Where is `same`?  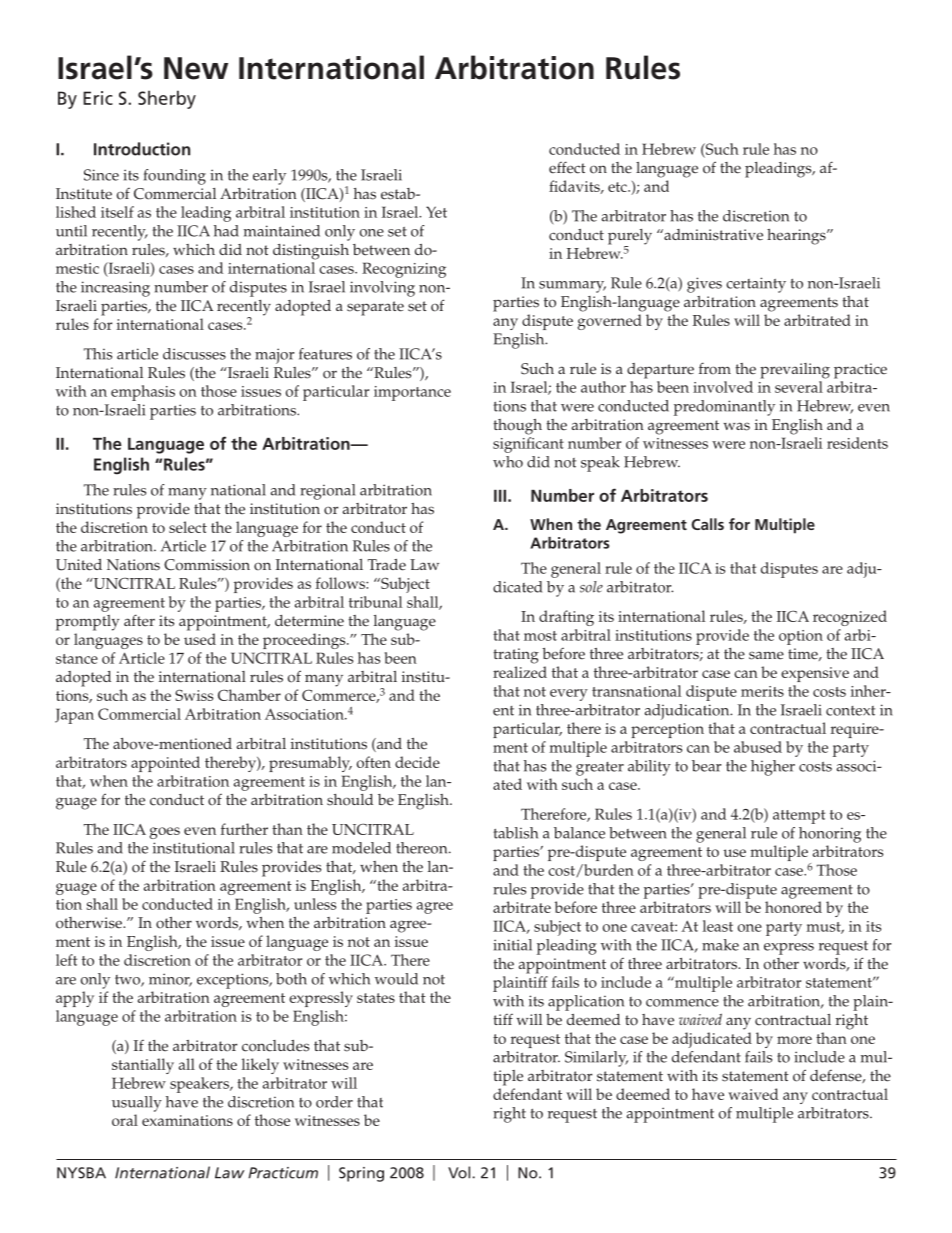
same is located at coordinates (766, 655).
